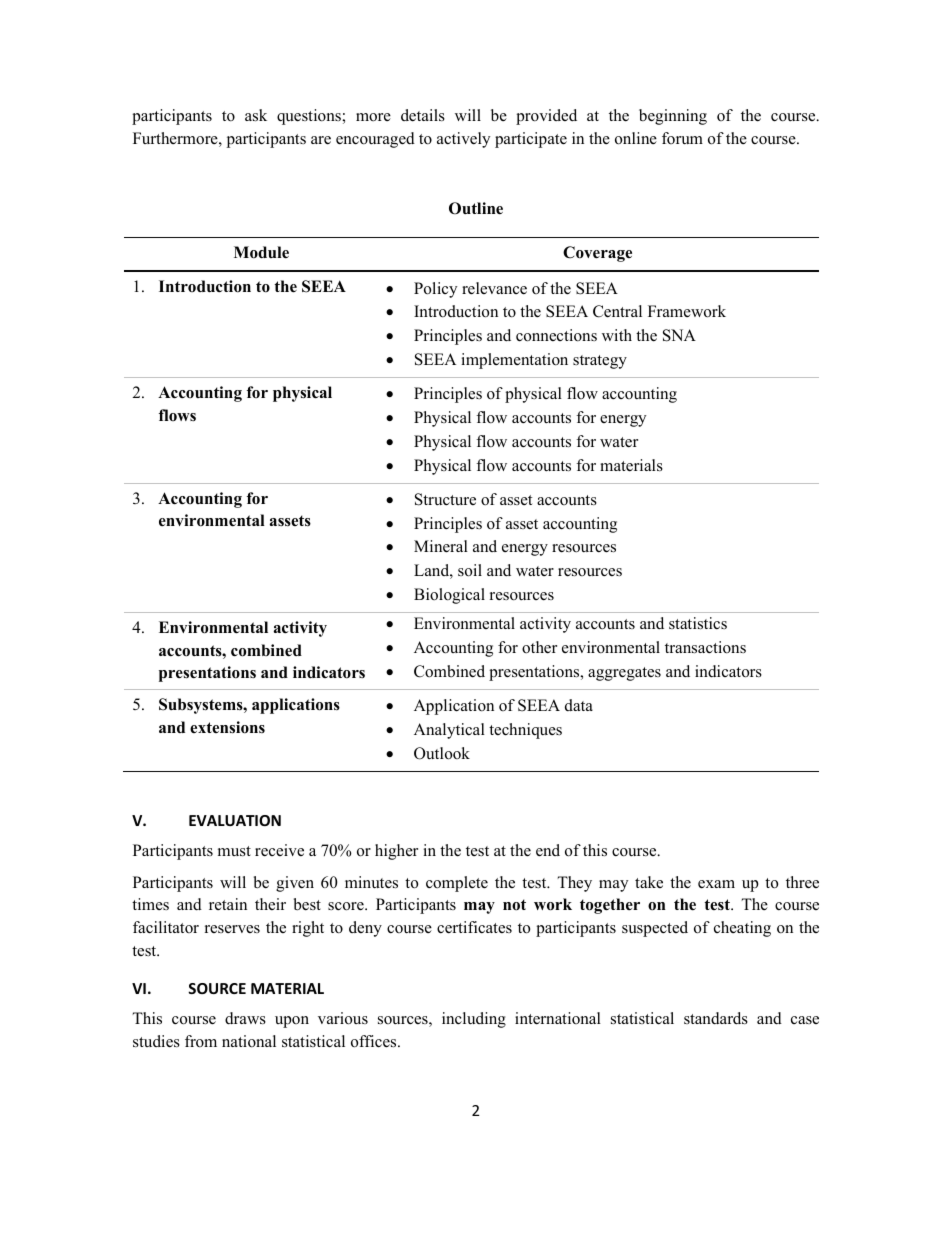 This page has height=1233, width=952. What do you see at coordinates (705, 647) in the page?
I see `transactions` at bounding box center [705, 647].
